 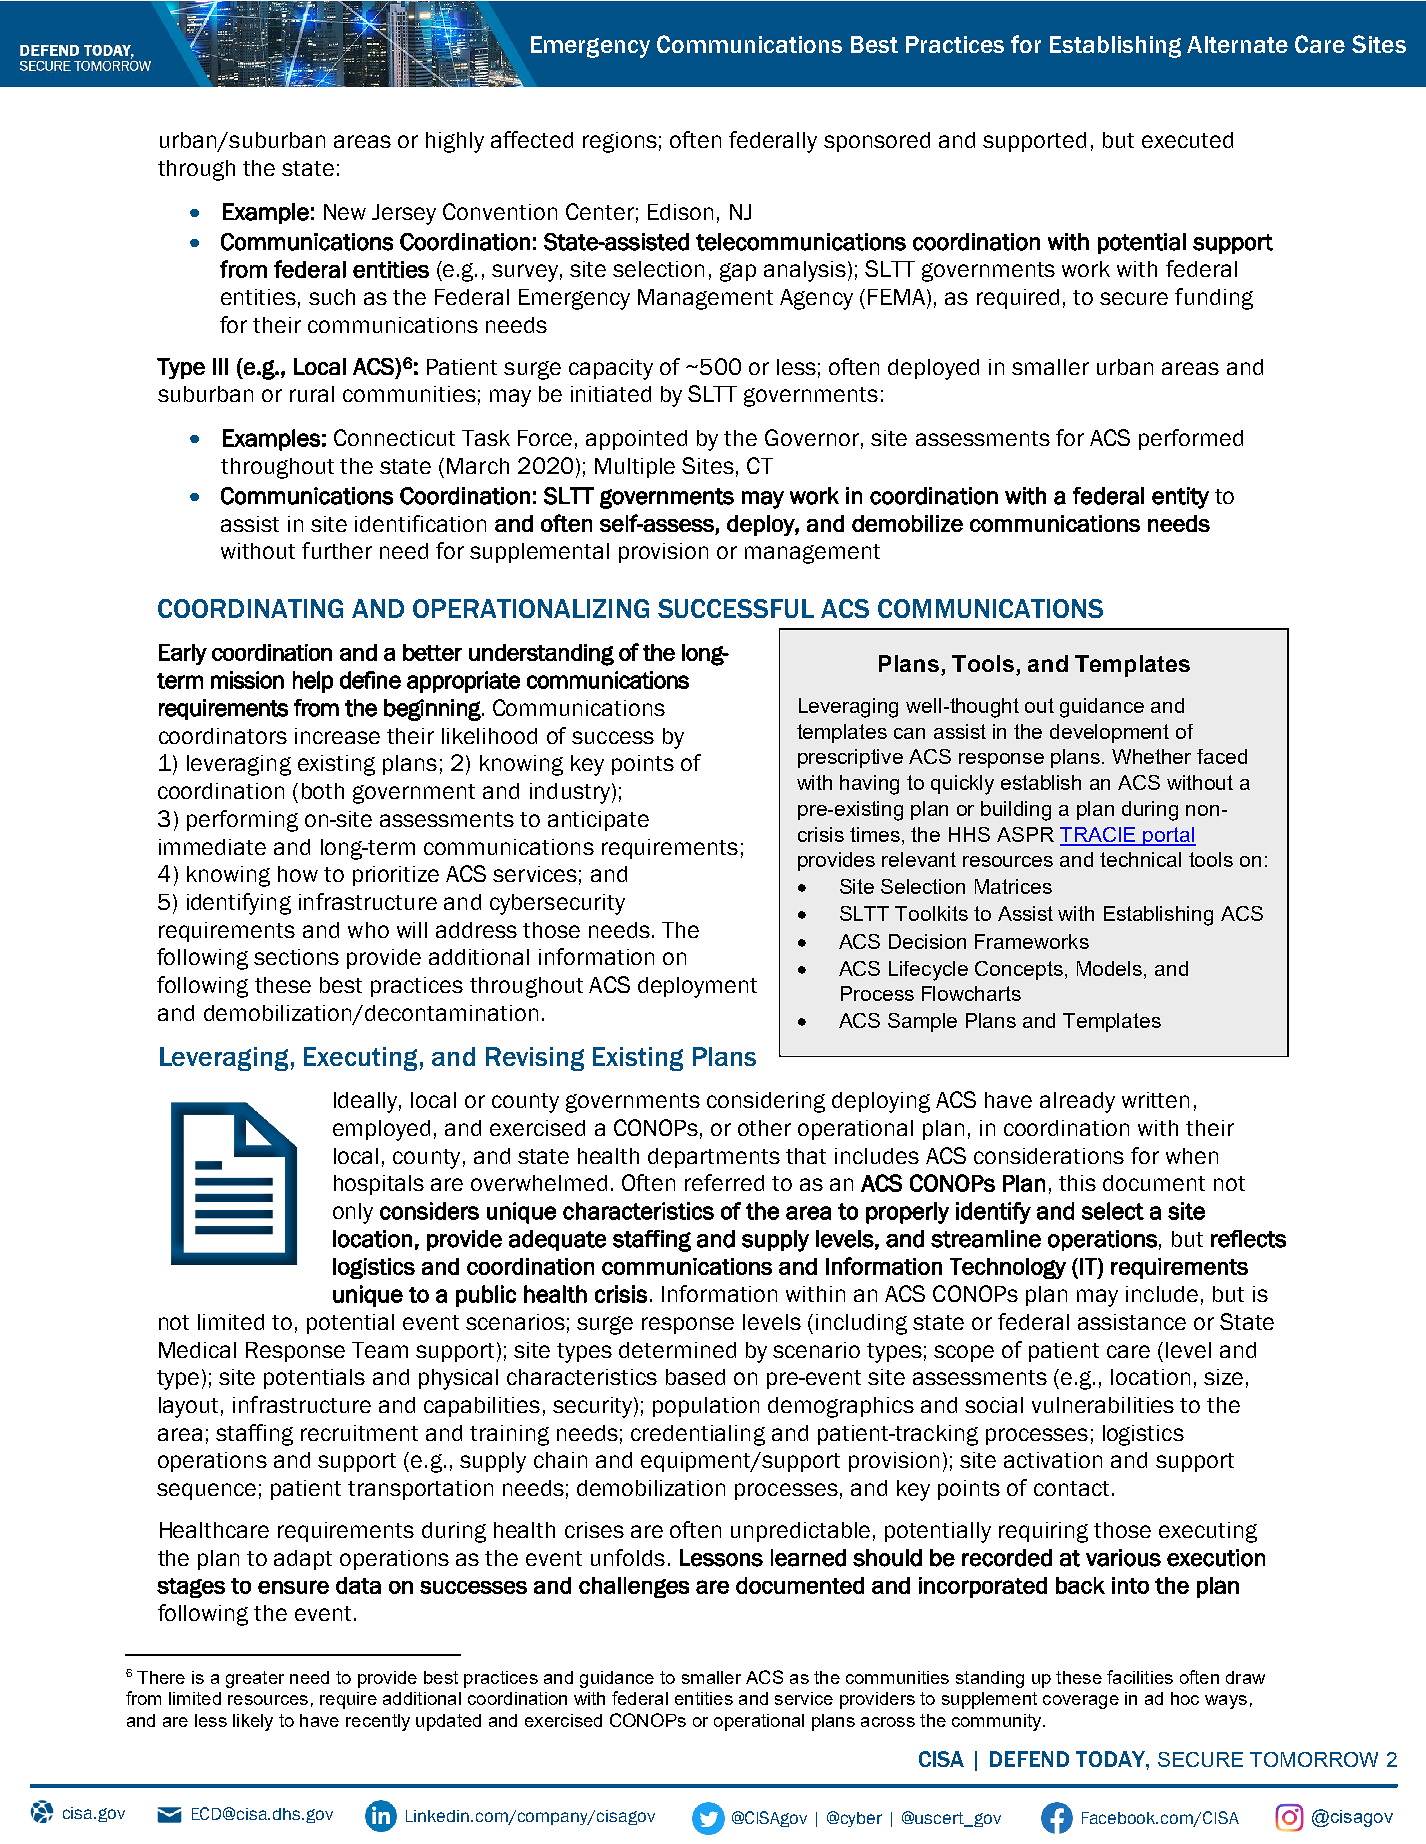 I want to click on across, so click(x=888, y=1722).
